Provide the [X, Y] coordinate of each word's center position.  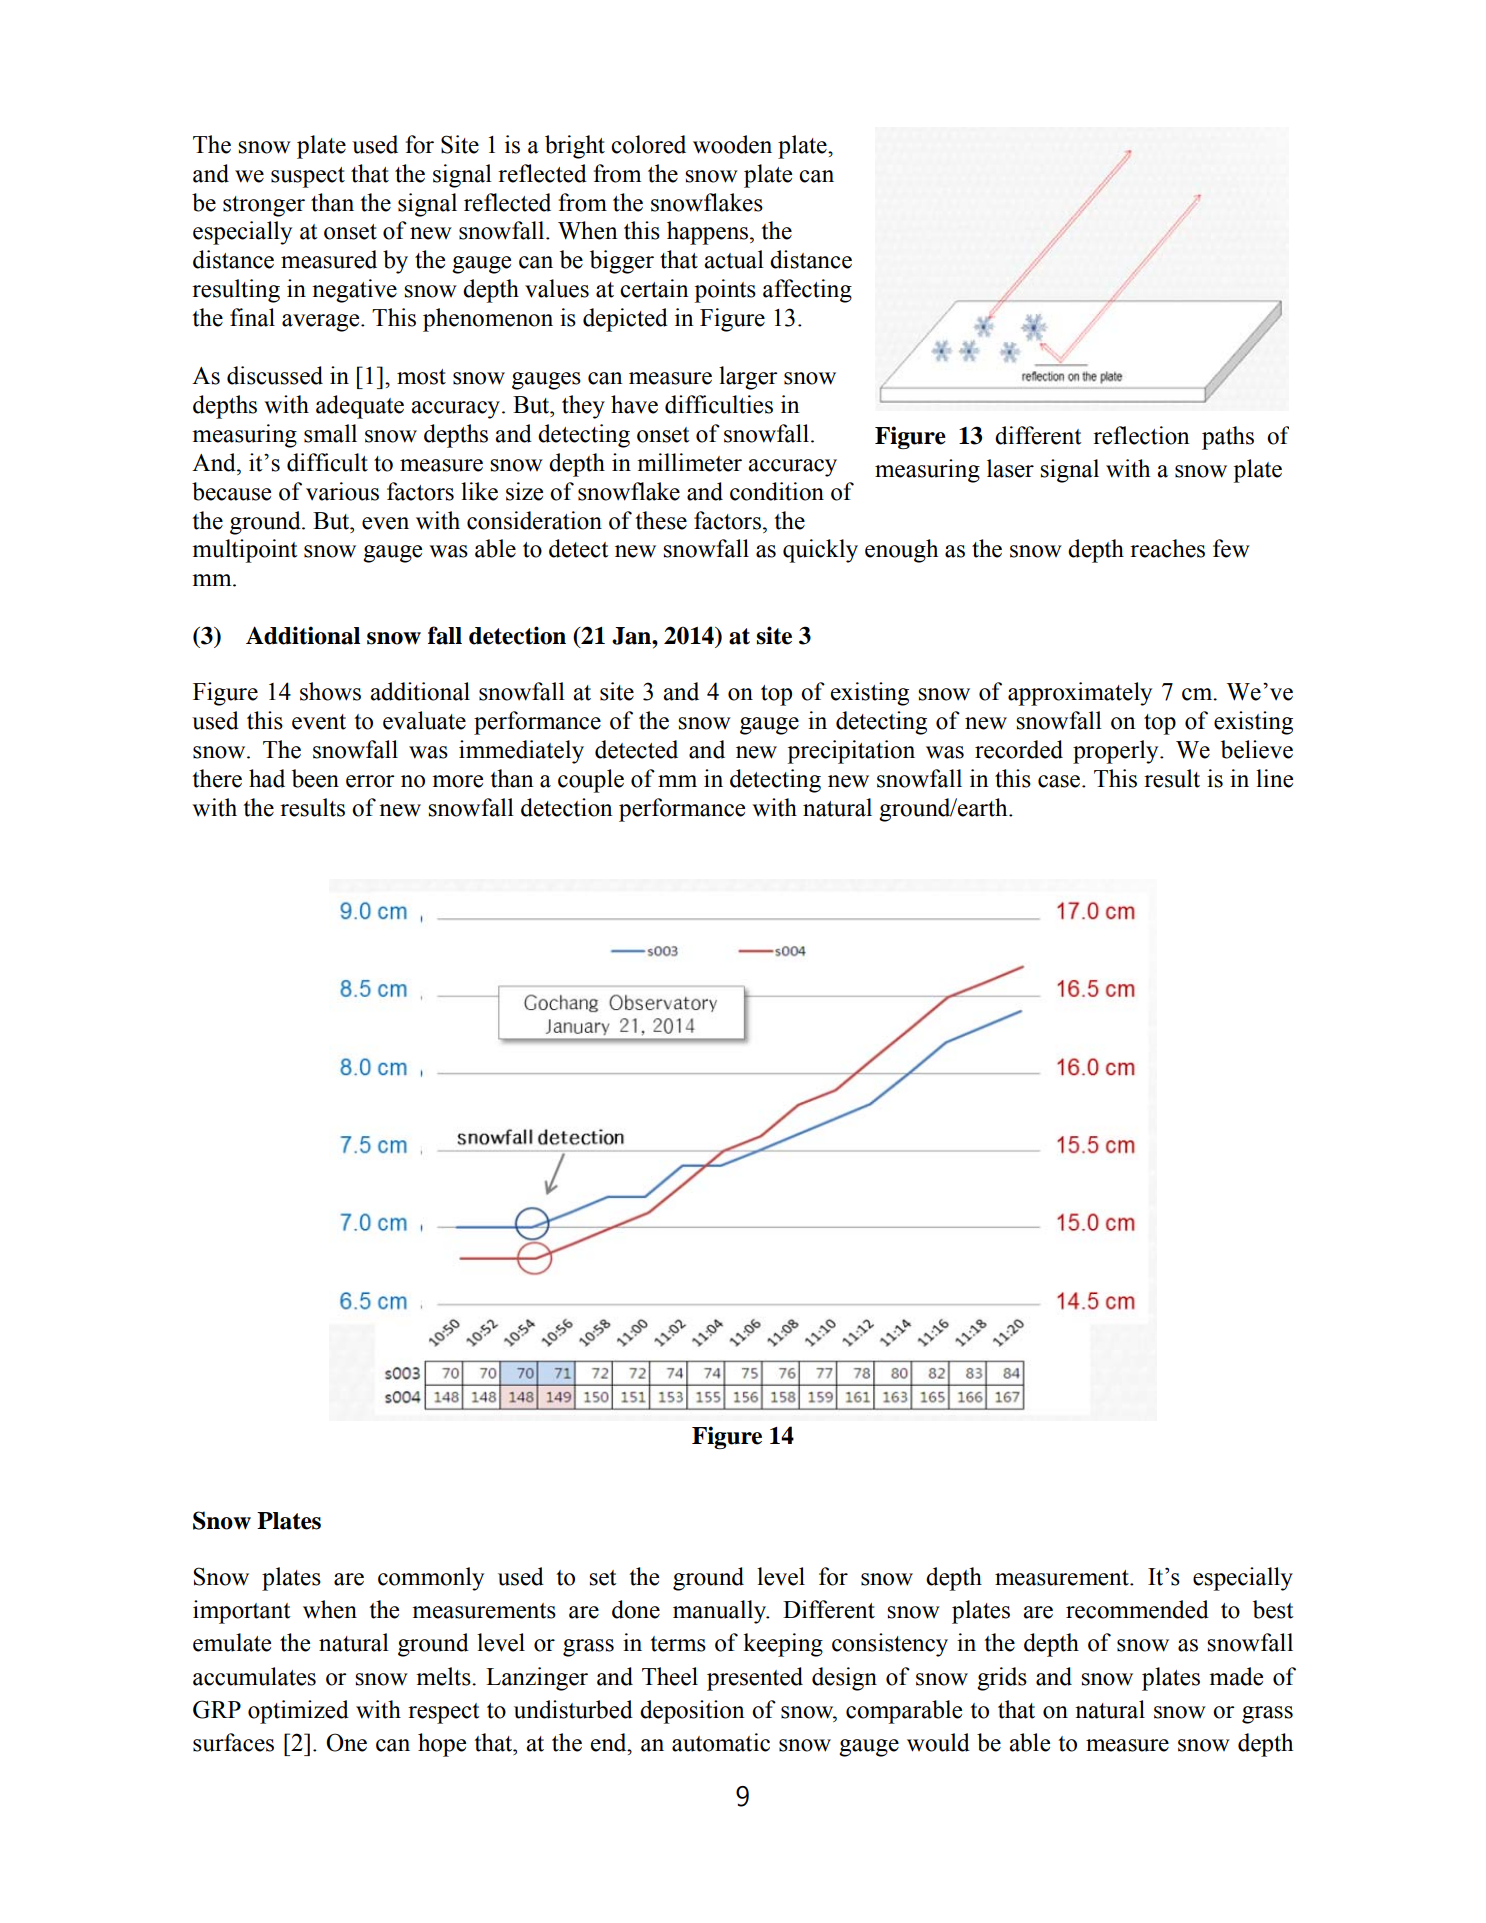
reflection [1141, 435]
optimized [298, 1712]
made [1236, 1676]
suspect [308, 177]
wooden [732, 144]
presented [755, 1679]
